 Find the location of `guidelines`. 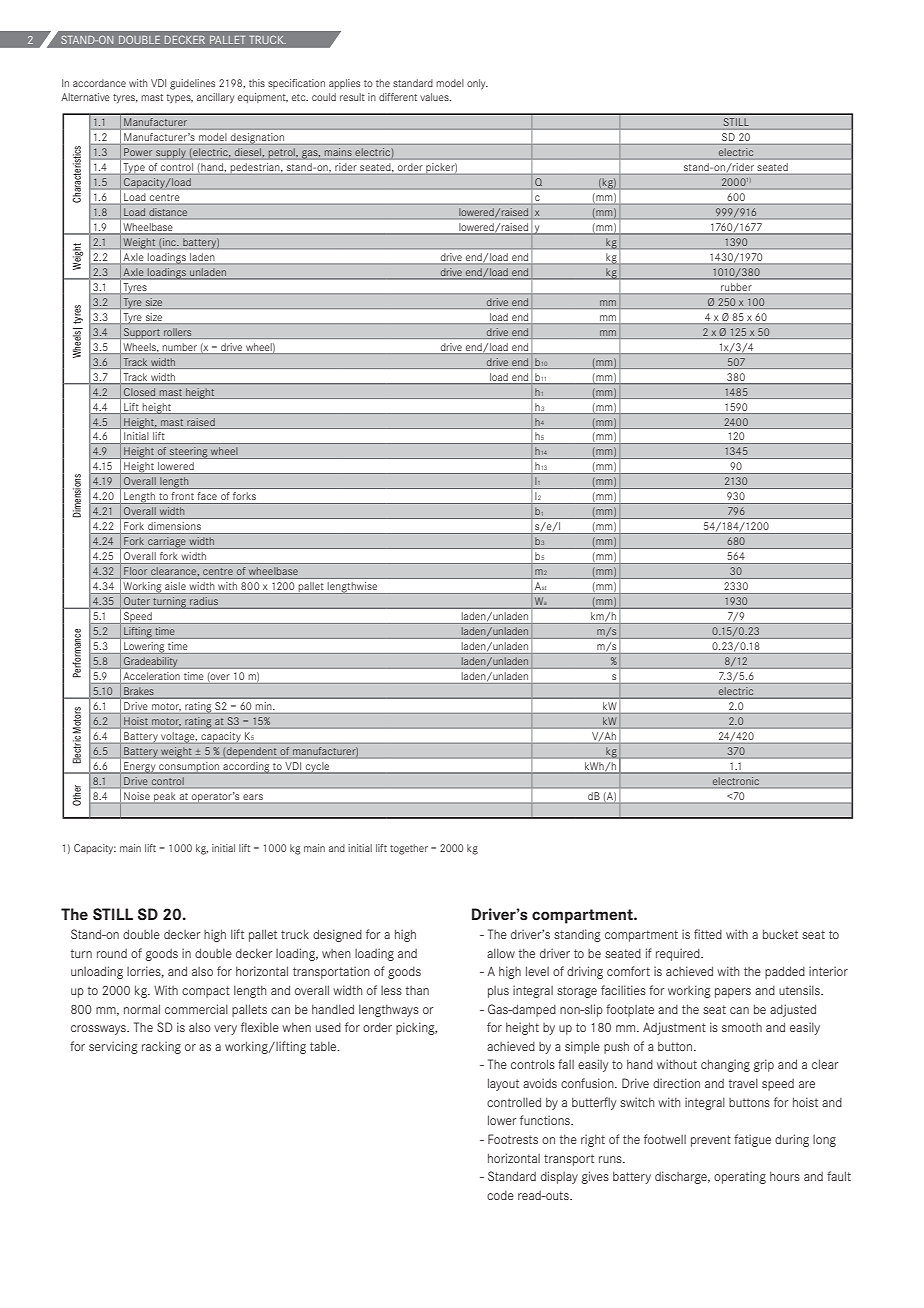

guidelines is located at coordinates (192, 84).
